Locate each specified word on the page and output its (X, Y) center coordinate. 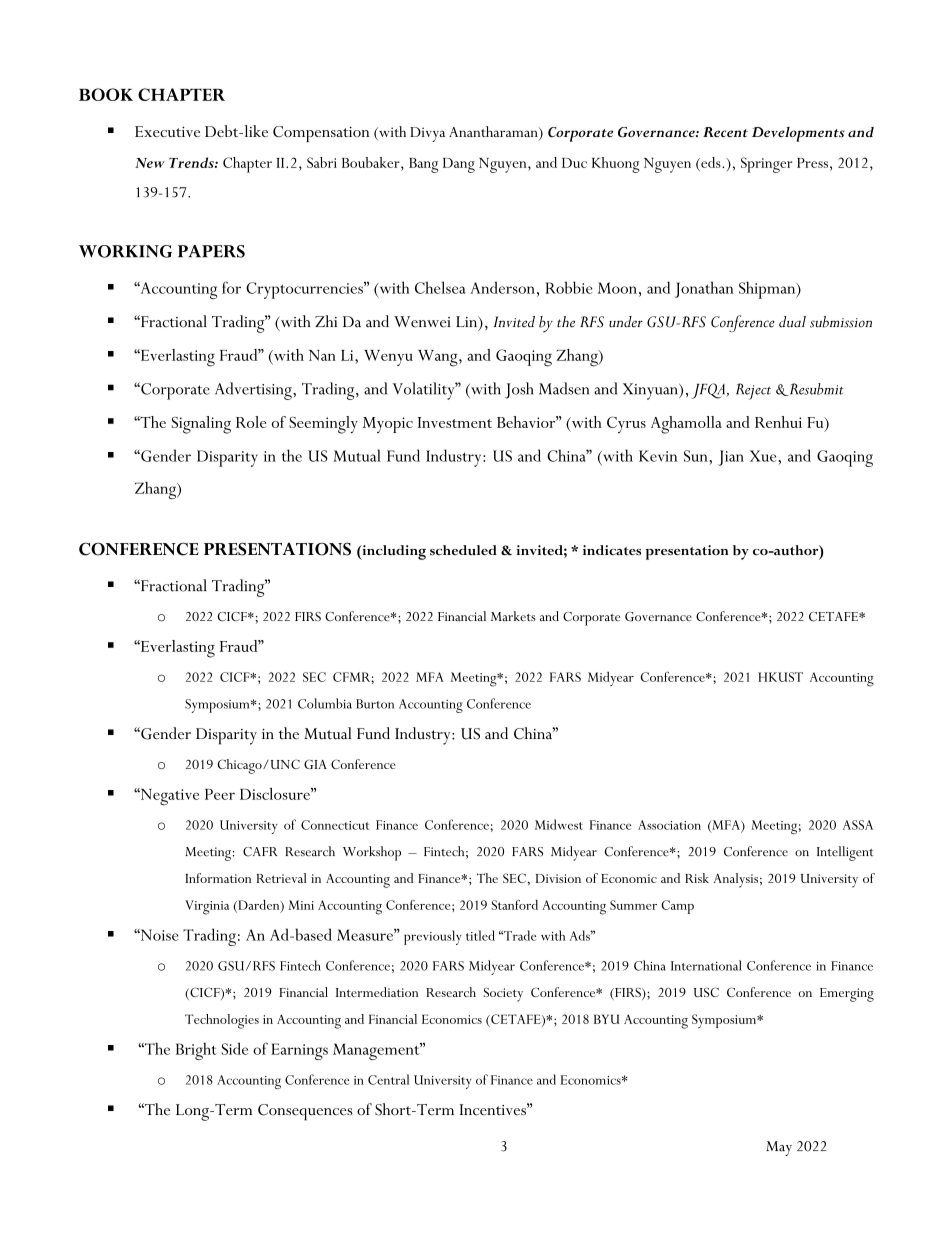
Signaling (201, 425)
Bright (196, 1051)
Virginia (207, 907)
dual (792, 322)
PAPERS (211, 251)
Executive (167, 131)
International (706, 965)
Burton (375, 704)
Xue (764, 456)
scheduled (463, 550)
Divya (427, 134)
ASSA (858, 825)
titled (480, 935)
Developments (798, 134)
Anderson (502, 287)
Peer (220, 794)
